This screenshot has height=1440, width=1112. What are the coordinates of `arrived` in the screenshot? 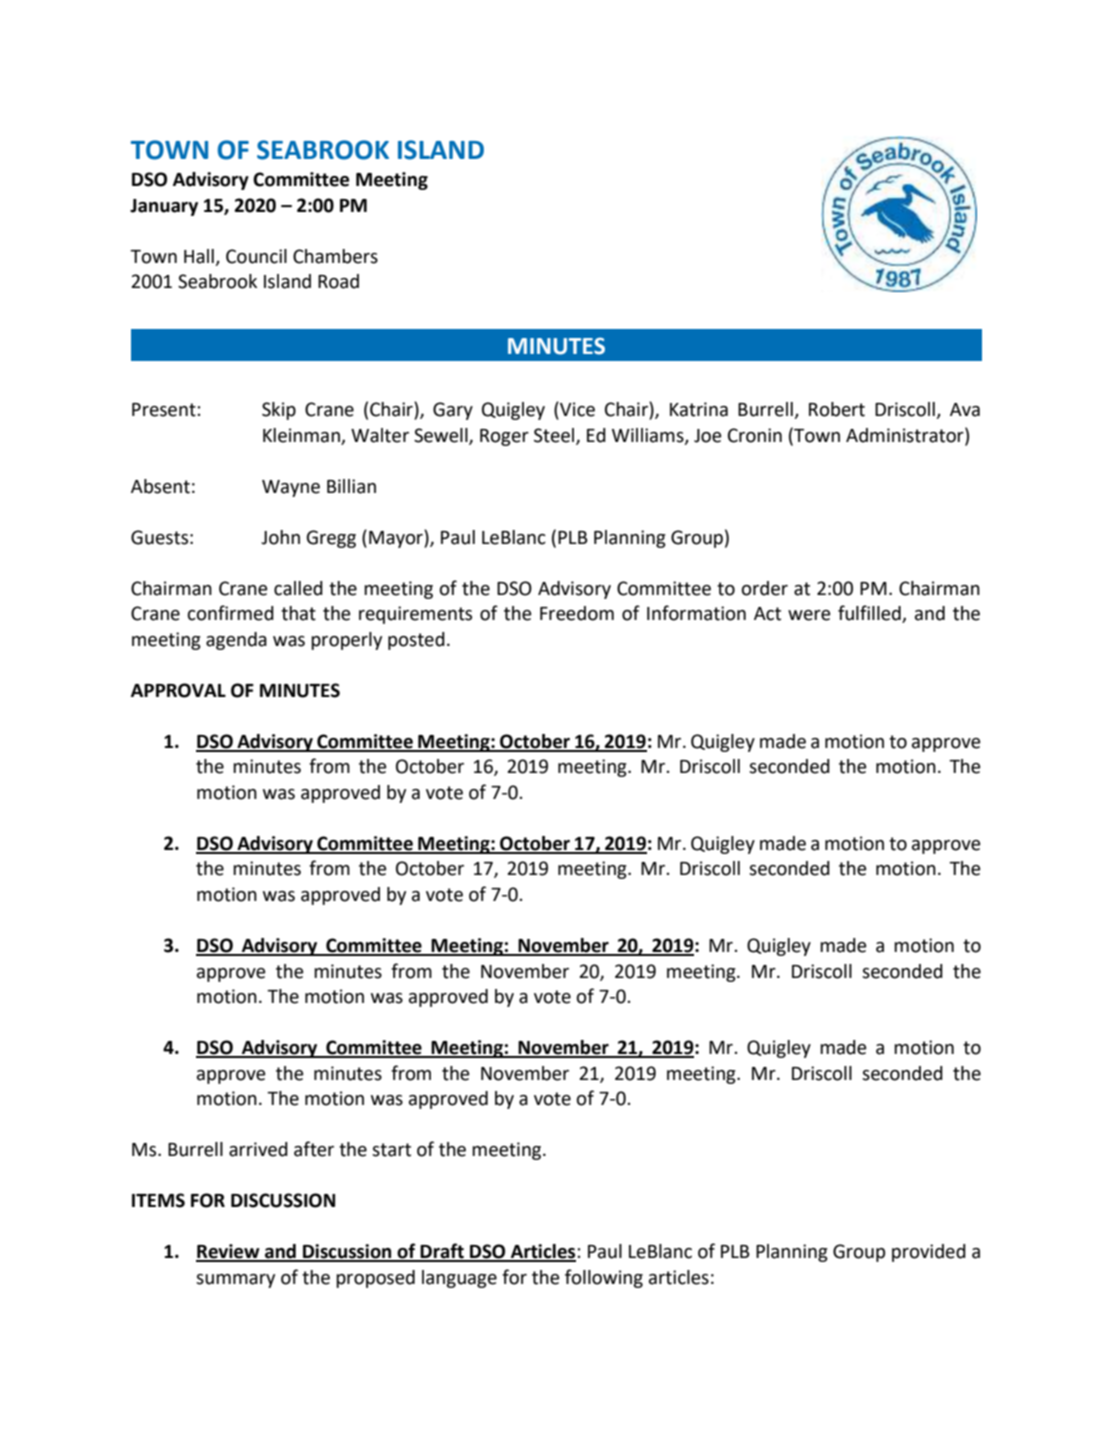 It's located at (258, 1149).
